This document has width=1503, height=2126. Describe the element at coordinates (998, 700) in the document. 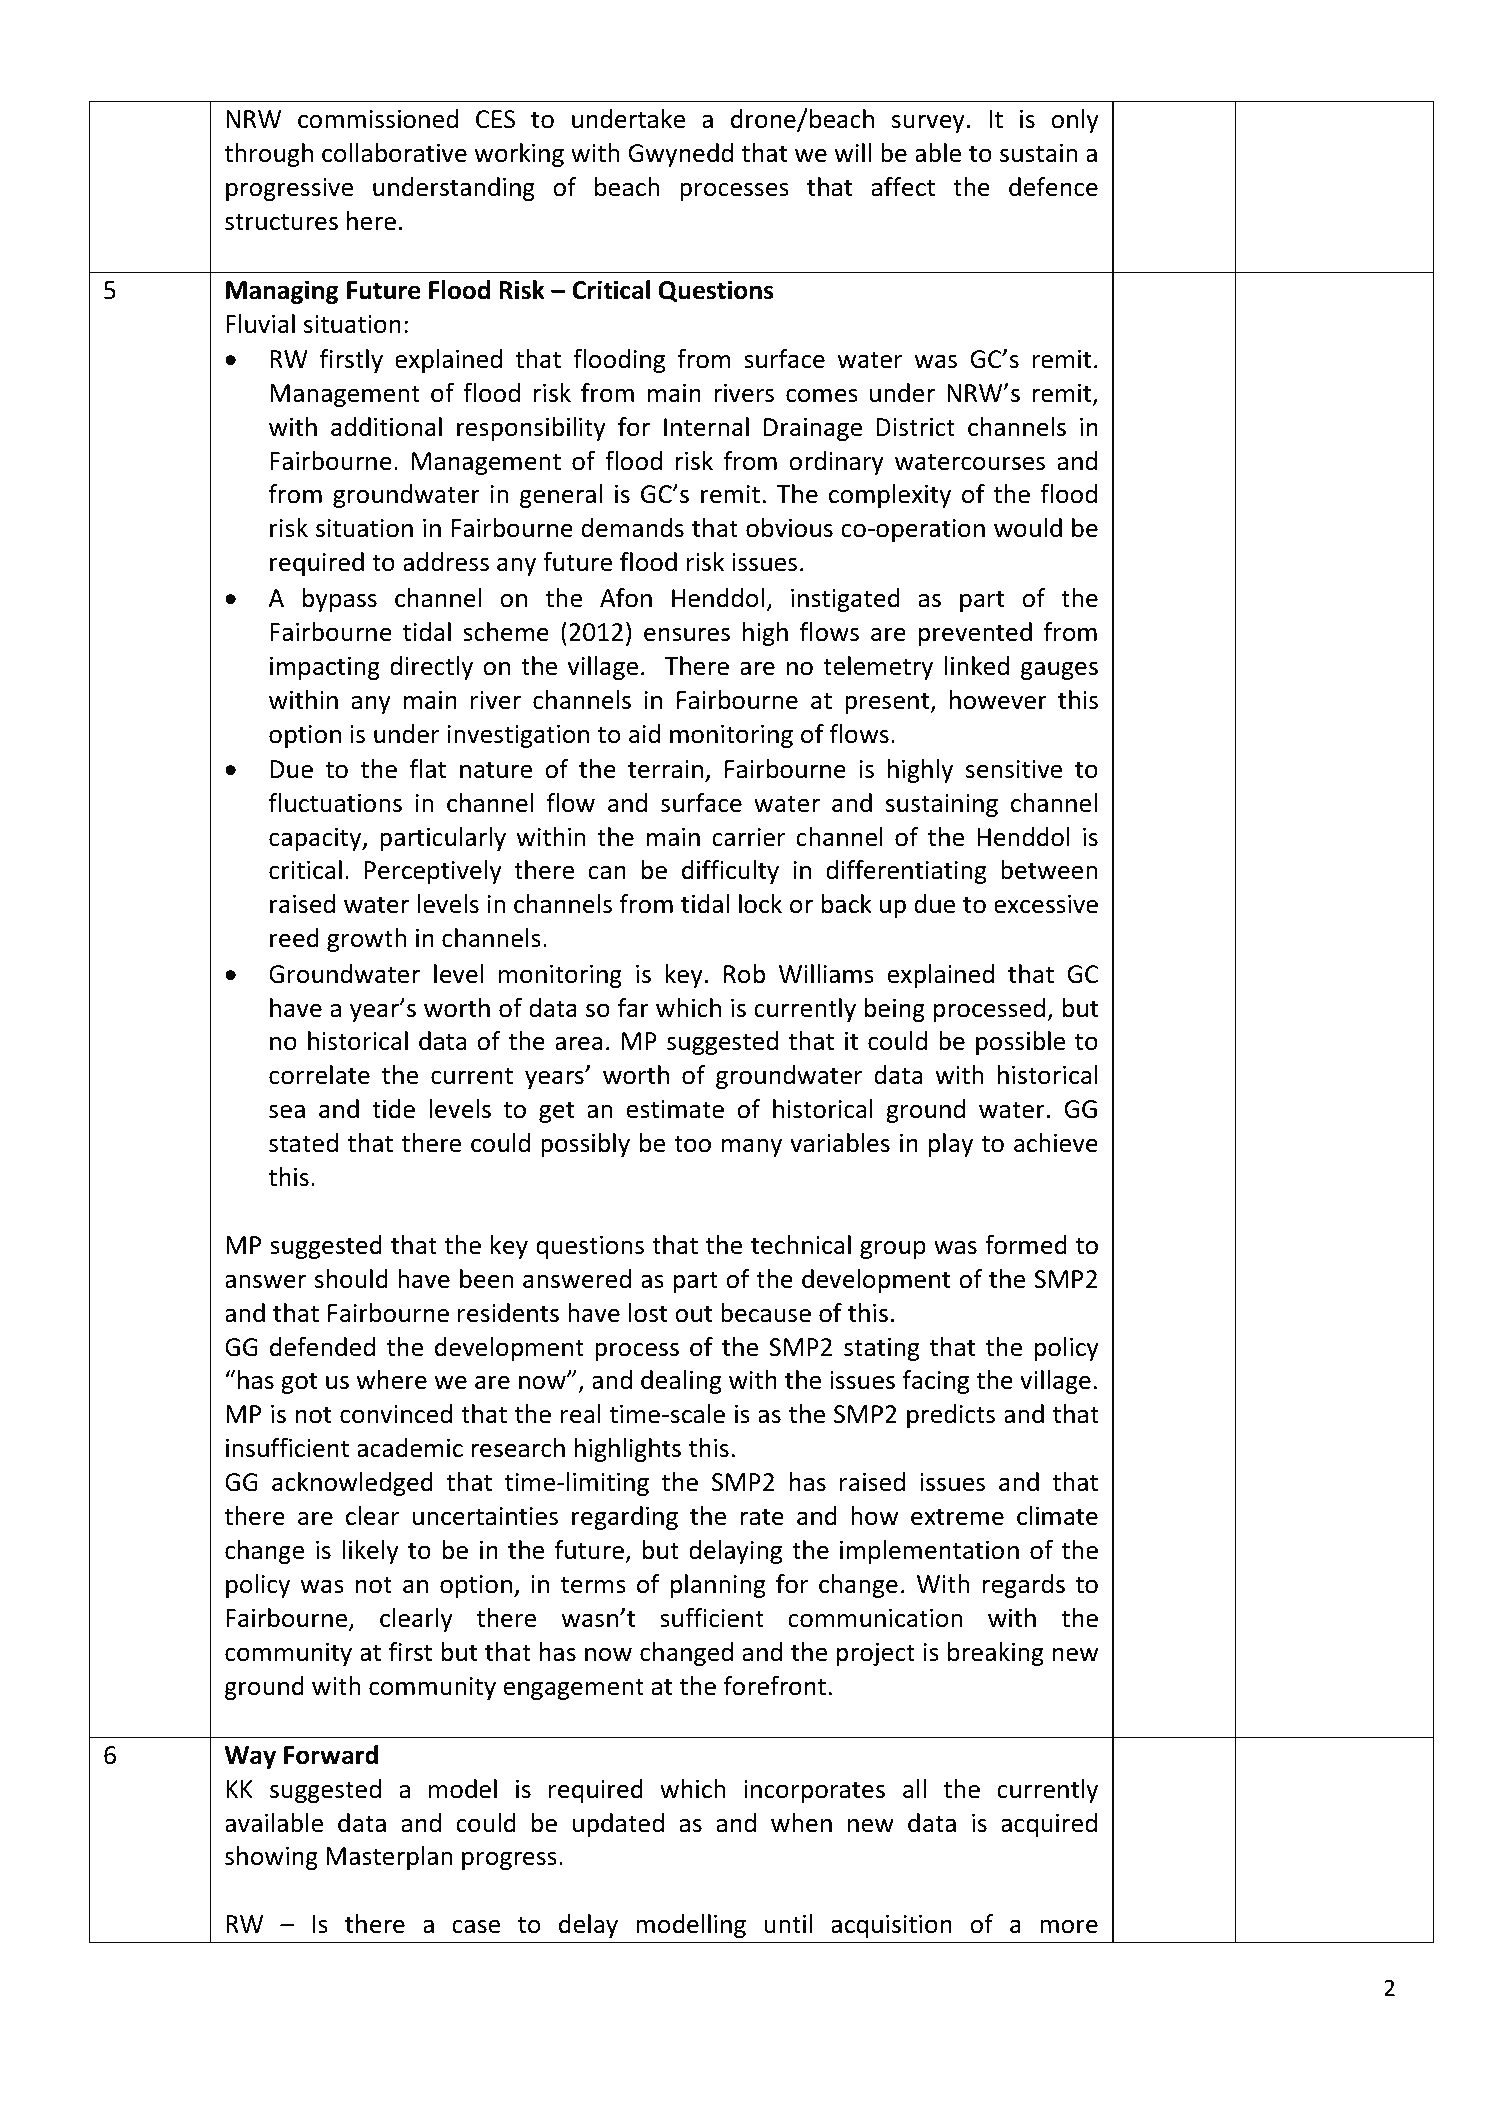

I see `however` at that location.
